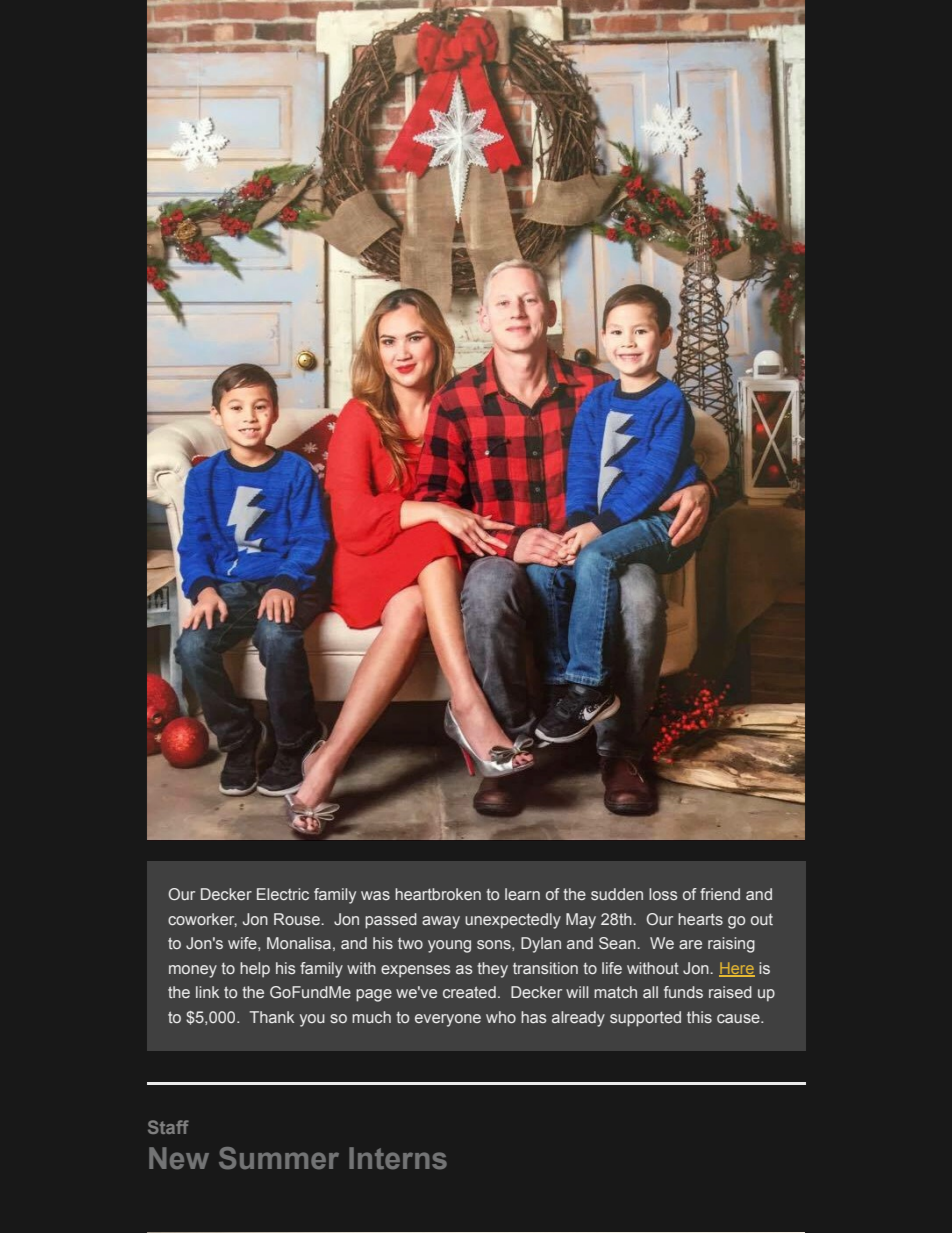 The height and width of the screenshot is (1233, 952). I want to click on Thank, so click(272, 1017).
